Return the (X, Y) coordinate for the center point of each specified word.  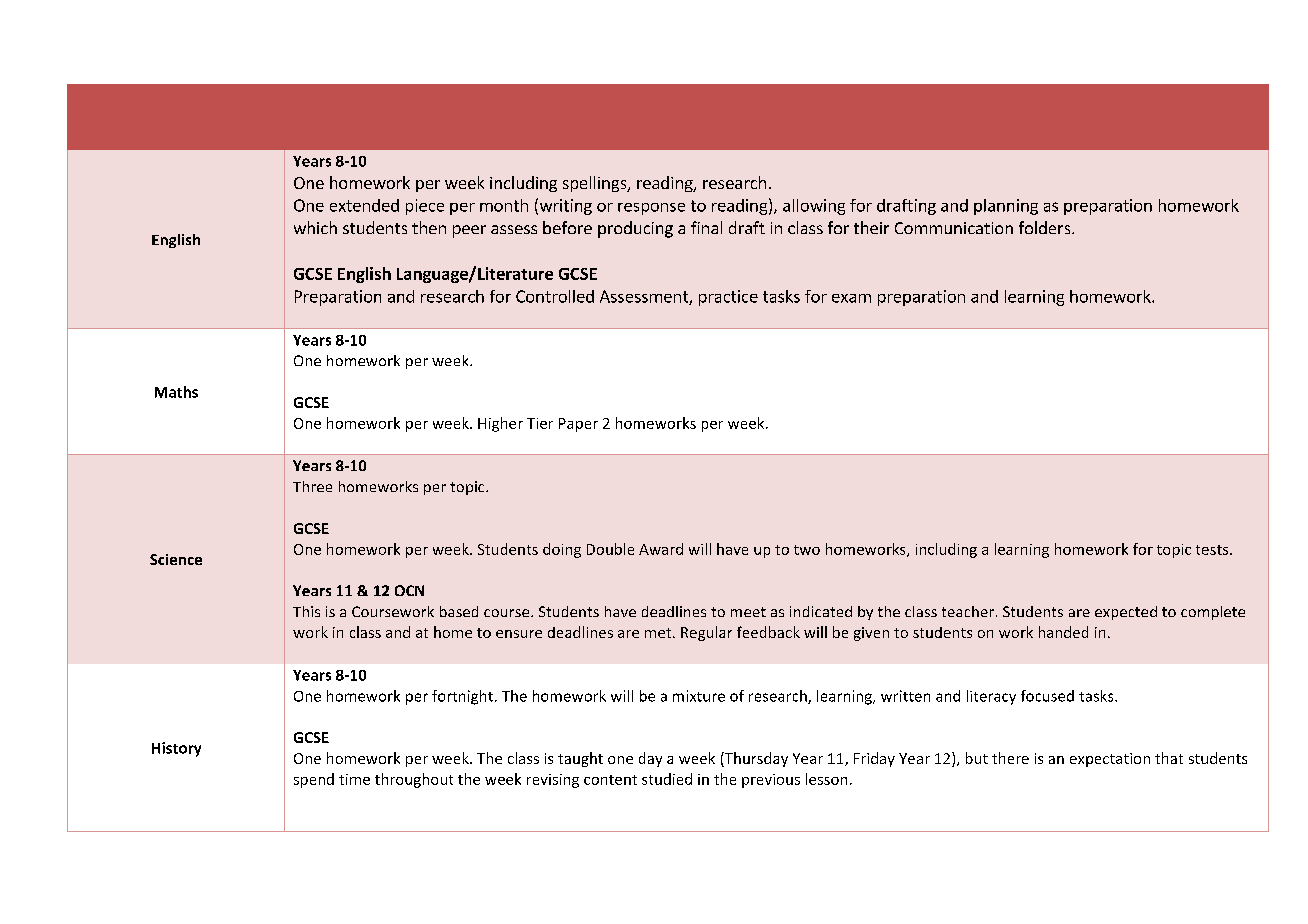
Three (312, 486)
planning (1006, 207)
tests (1213, 550)
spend (314, 780)
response (651, 209)
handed (1063, 632)
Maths (176, 392)
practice (728, 298)
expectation (1110, 760)
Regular (706, 633)
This (306, 611)
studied (667, 779)
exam (851, 298)
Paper (578, 425)
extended (364, 205)
